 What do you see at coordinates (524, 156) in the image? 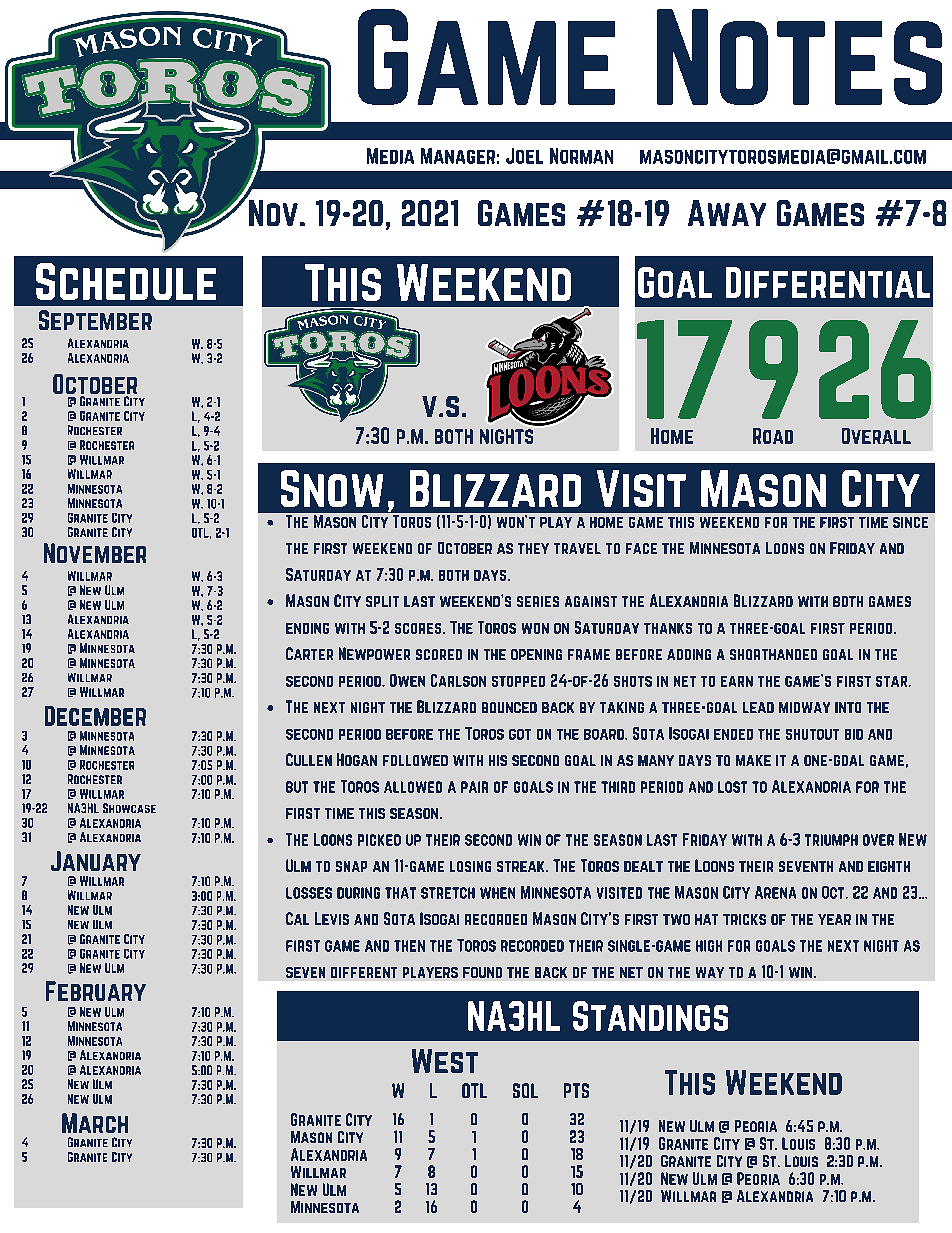
I see `Joel` at bounding box center [524, 156].
